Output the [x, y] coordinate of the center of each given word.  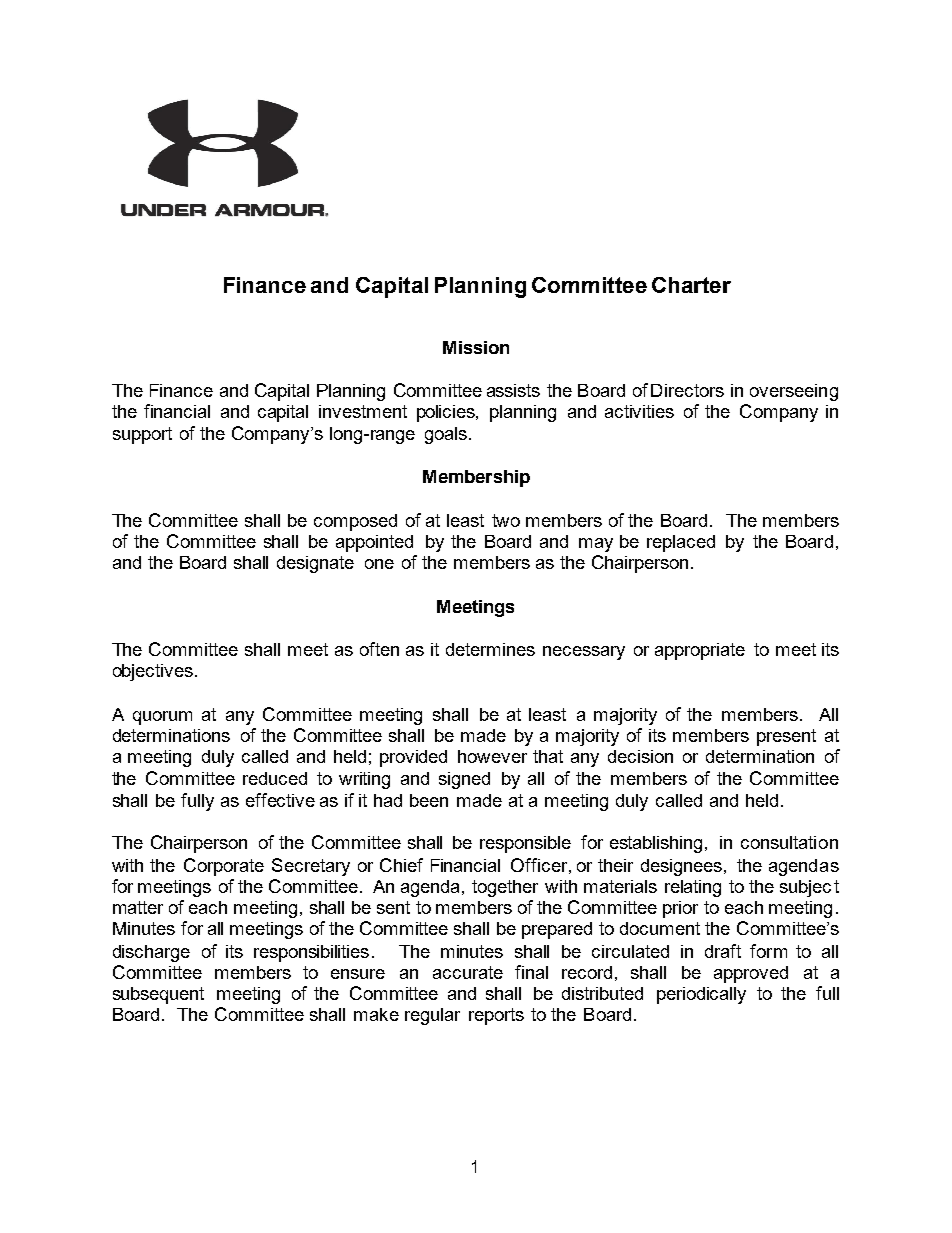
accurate [468, 972]
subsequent [158, 995]
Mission [476, 347]
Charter [691, 285]
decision [640, 756]
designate [315, 564]
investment [363, 411]
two [506, 520]
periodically [701, 995]
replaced [681, 543]
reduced [275, 778]
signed [464, 780]
